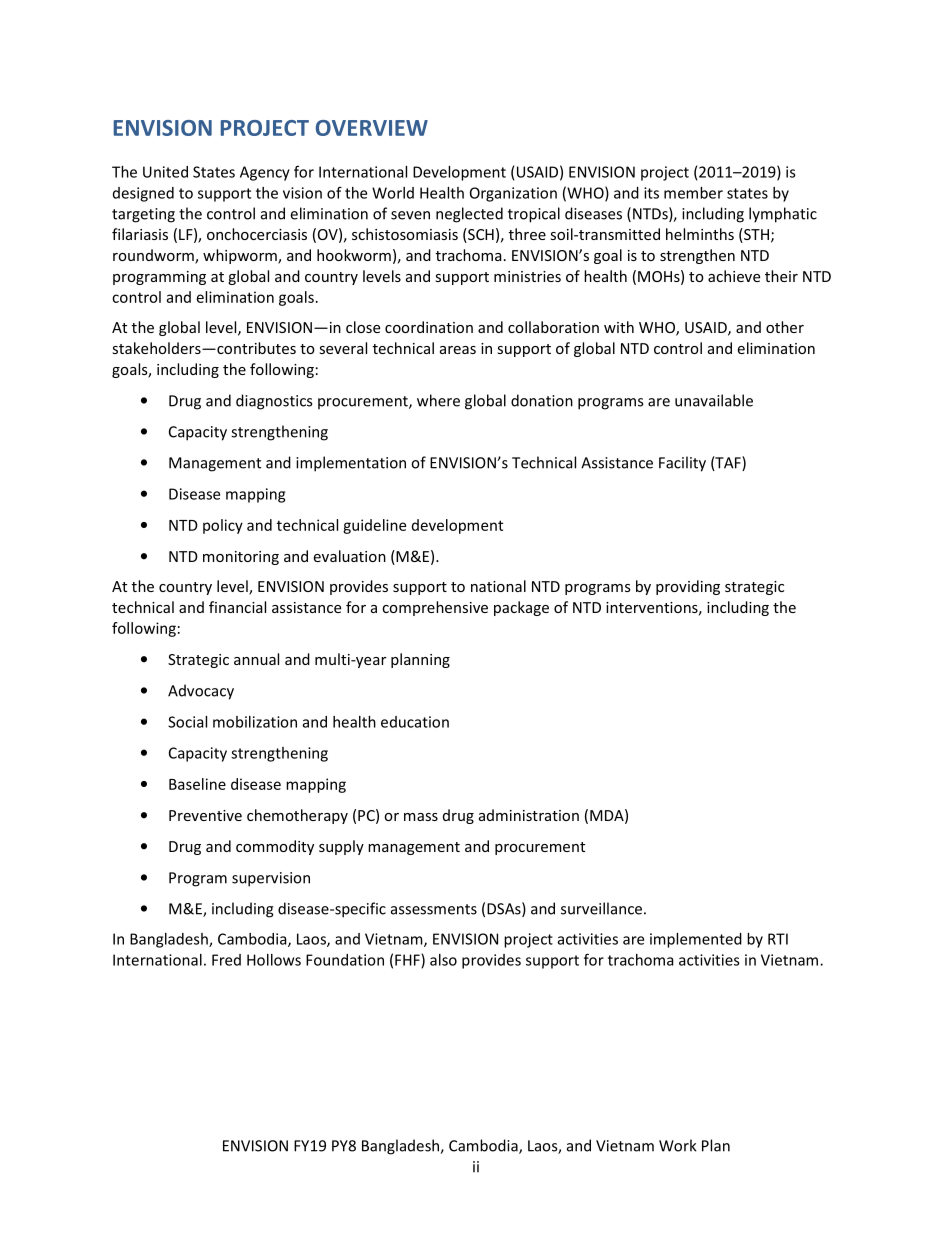 This page has height=1233, width=952. I want to click on Fred, so click(226, 960).
